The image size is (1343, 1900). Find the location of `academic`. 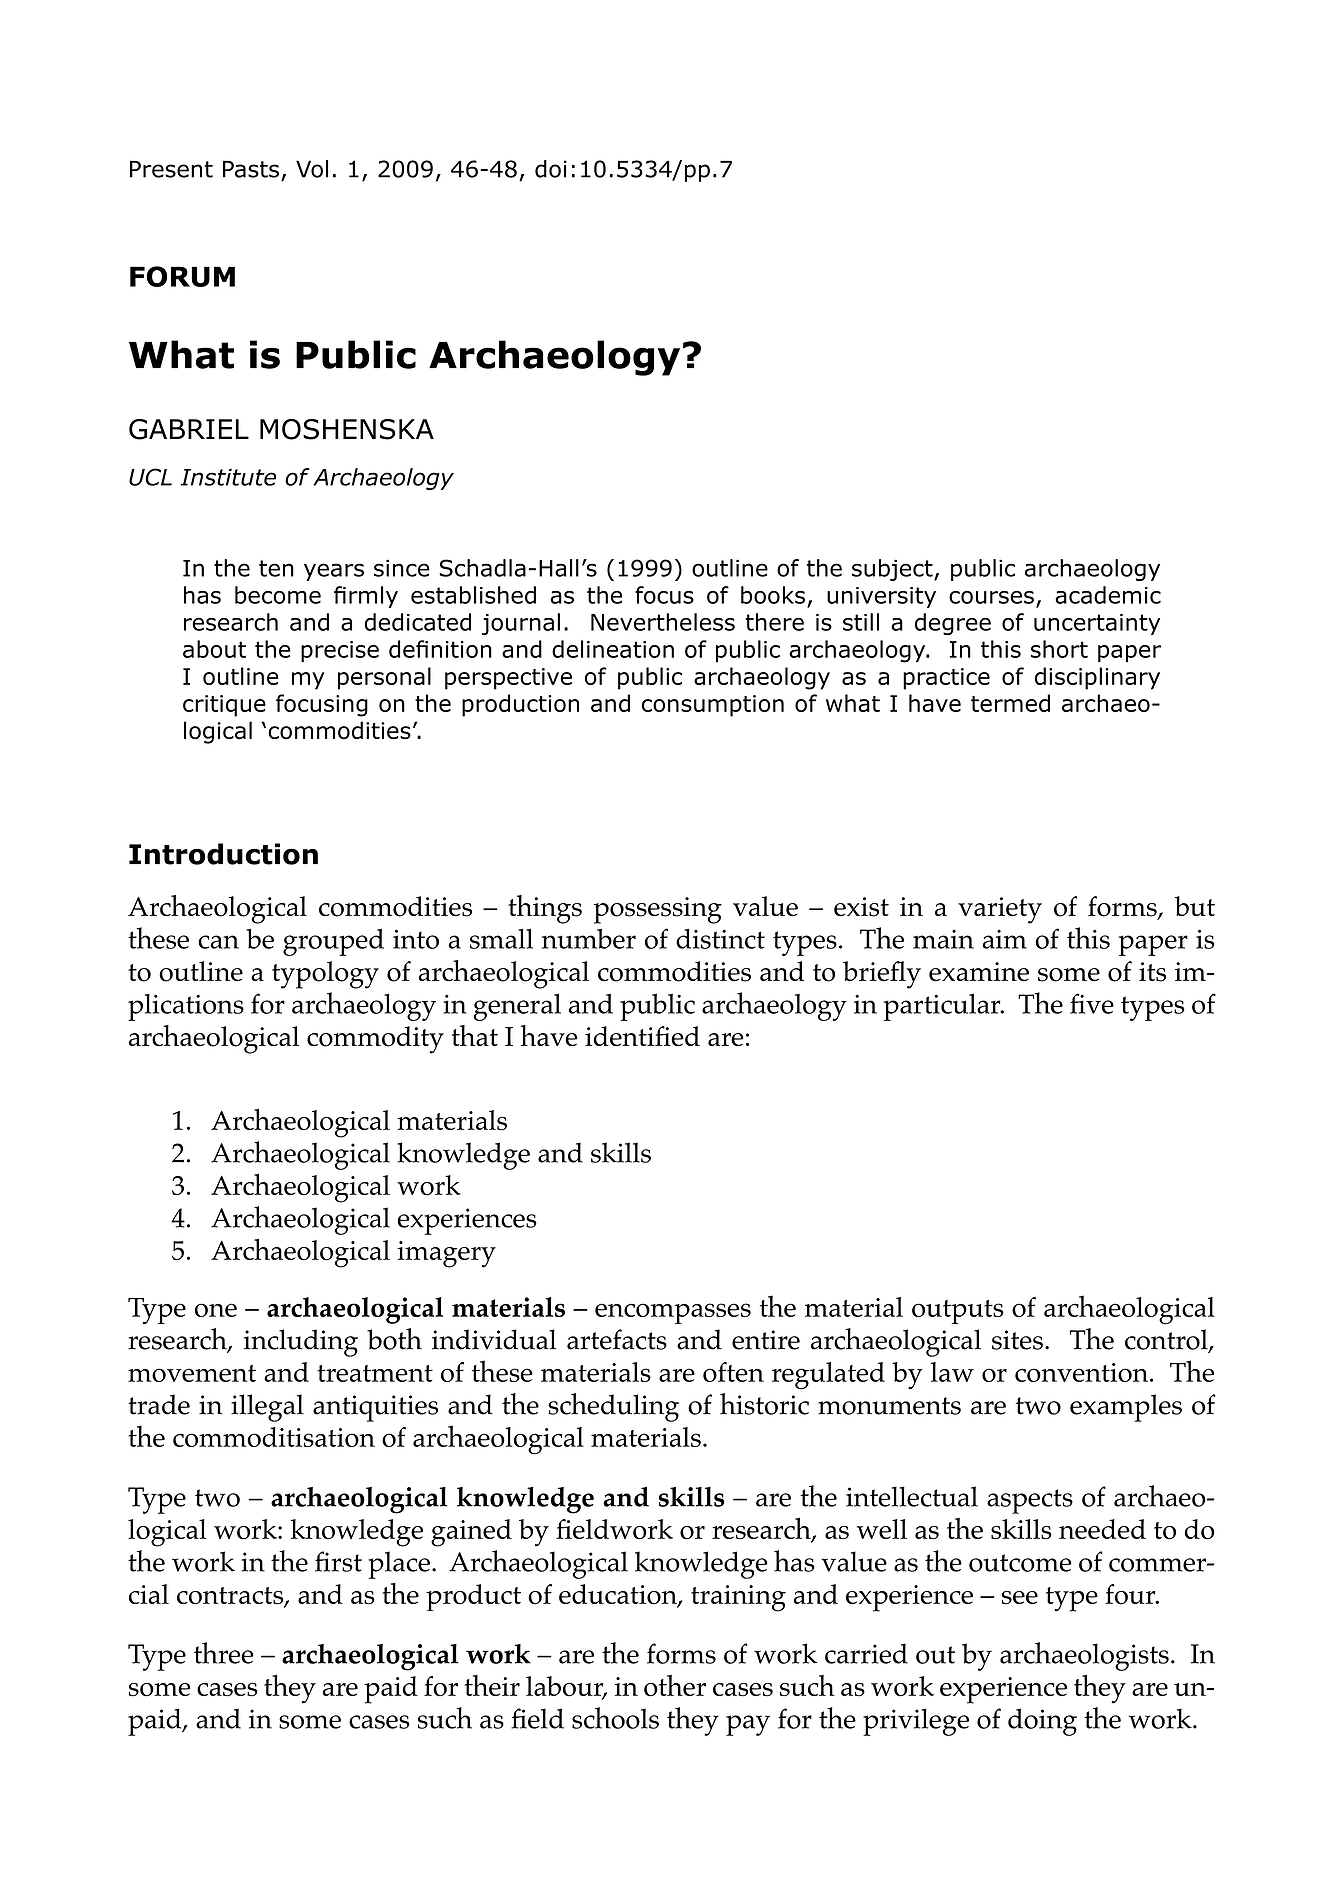

academic is located at coordinates (1108, 595).
